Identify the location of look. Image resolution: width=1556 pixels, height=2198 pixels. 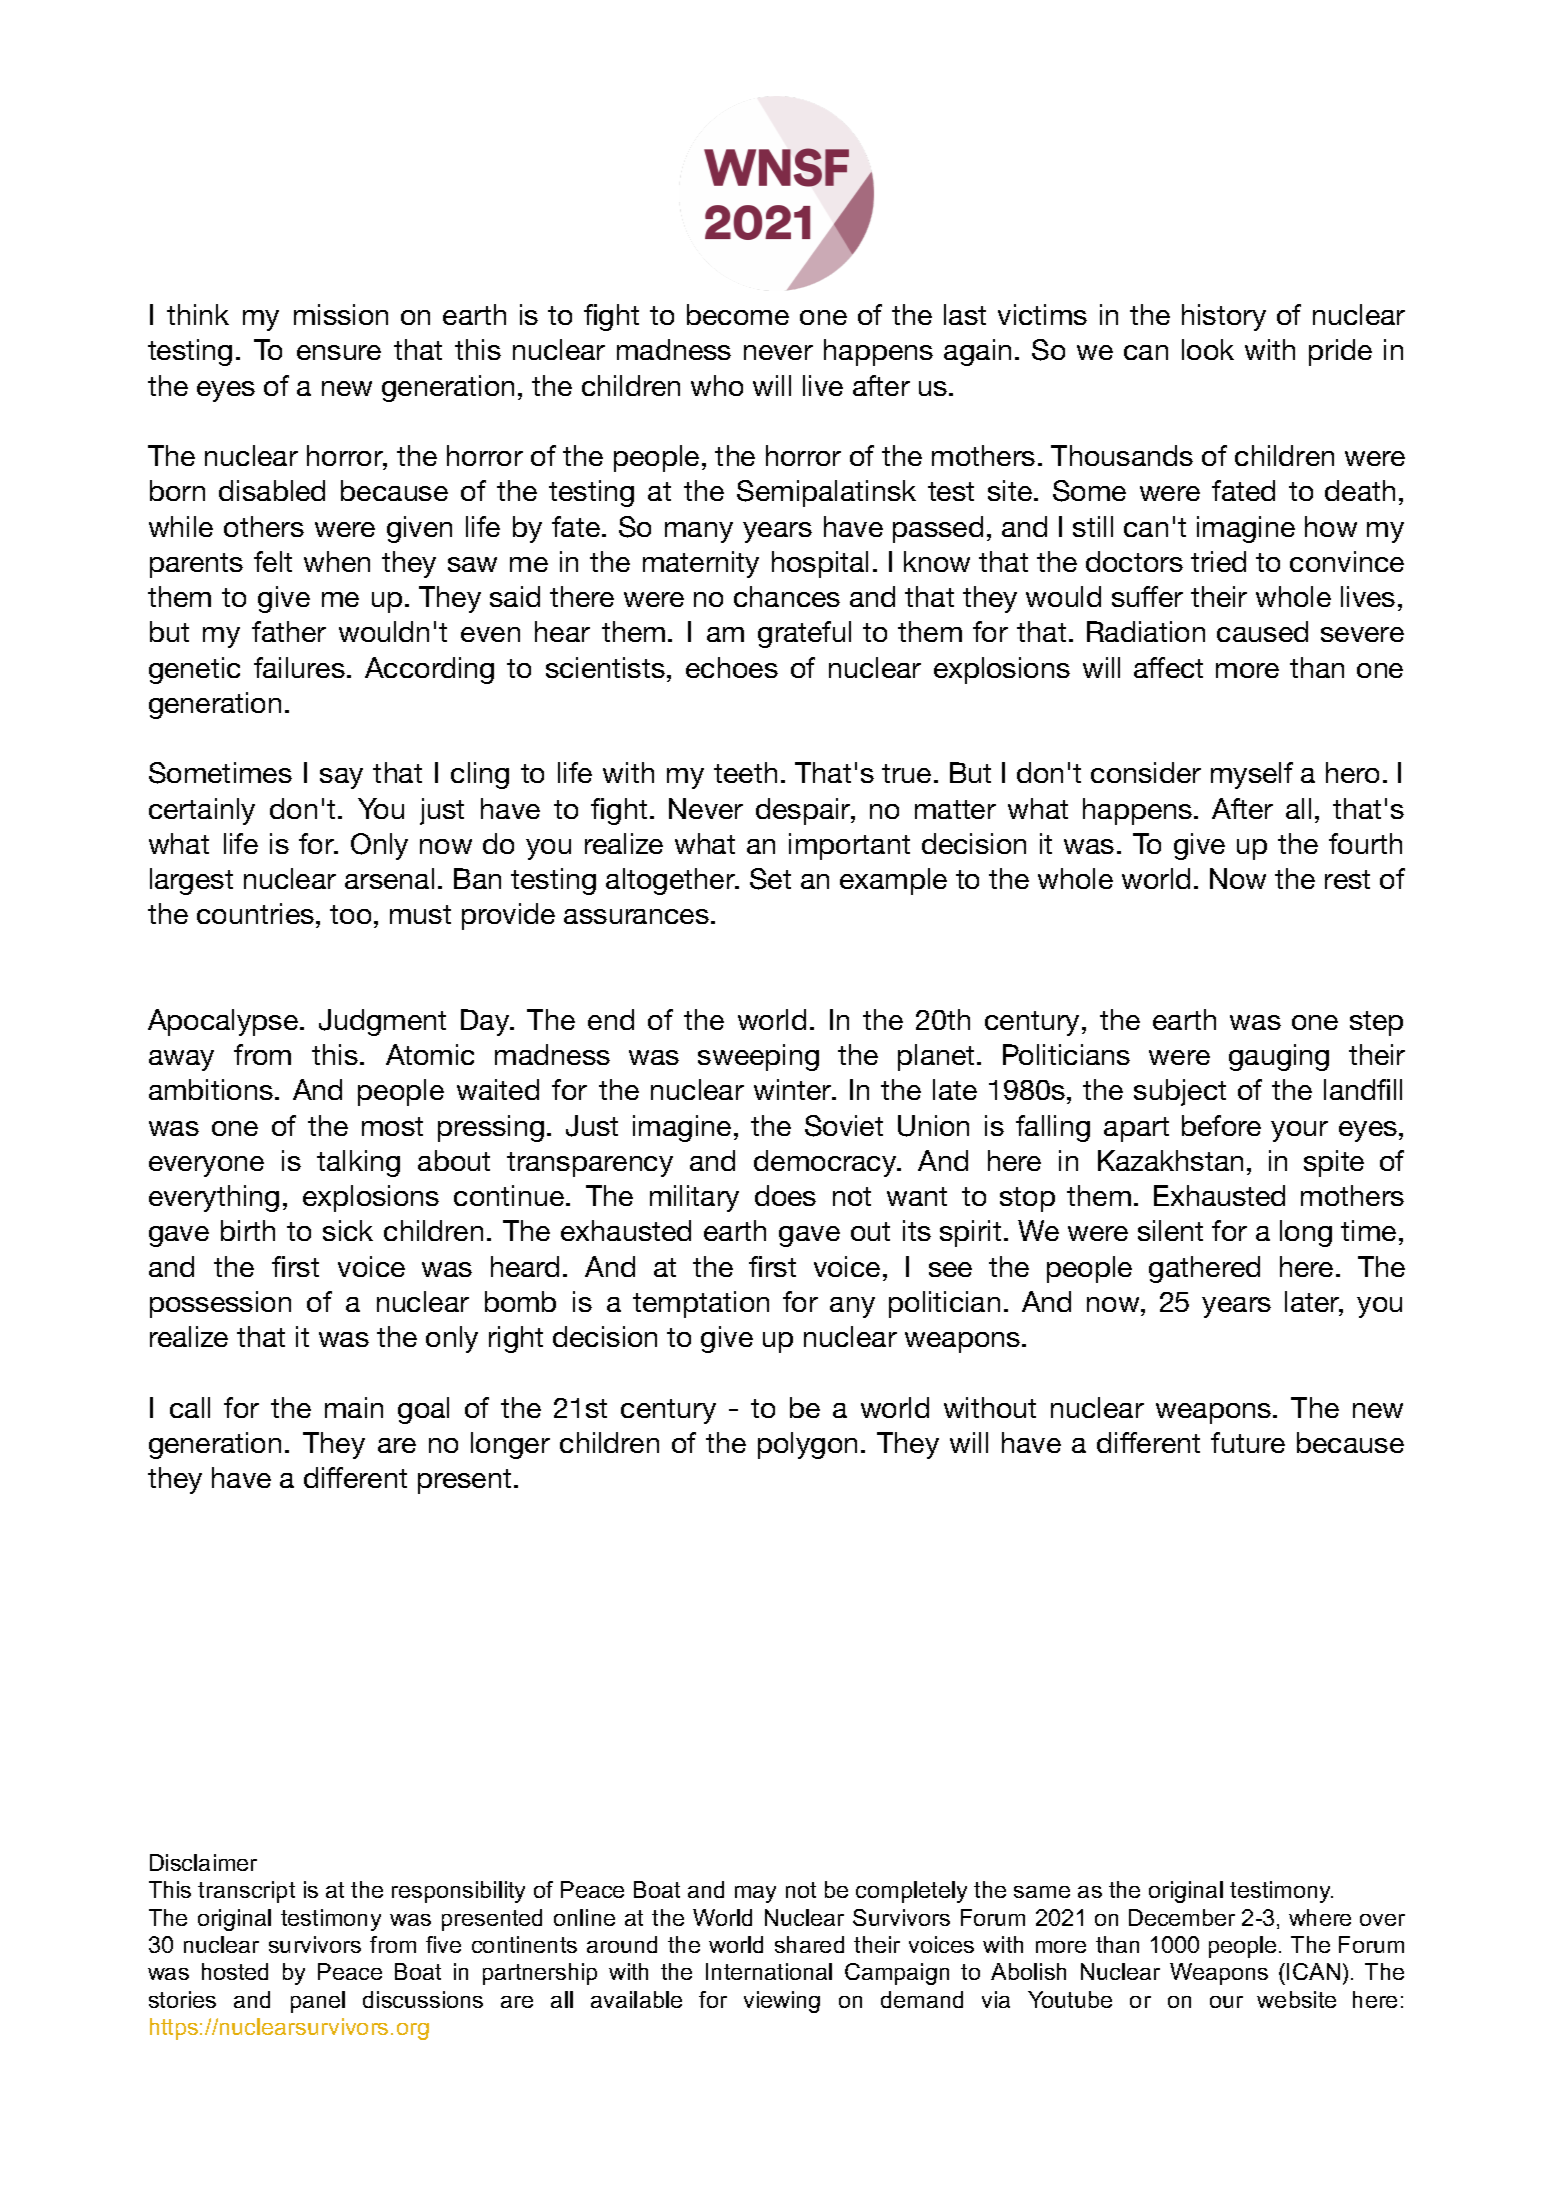
(1208, 349).
